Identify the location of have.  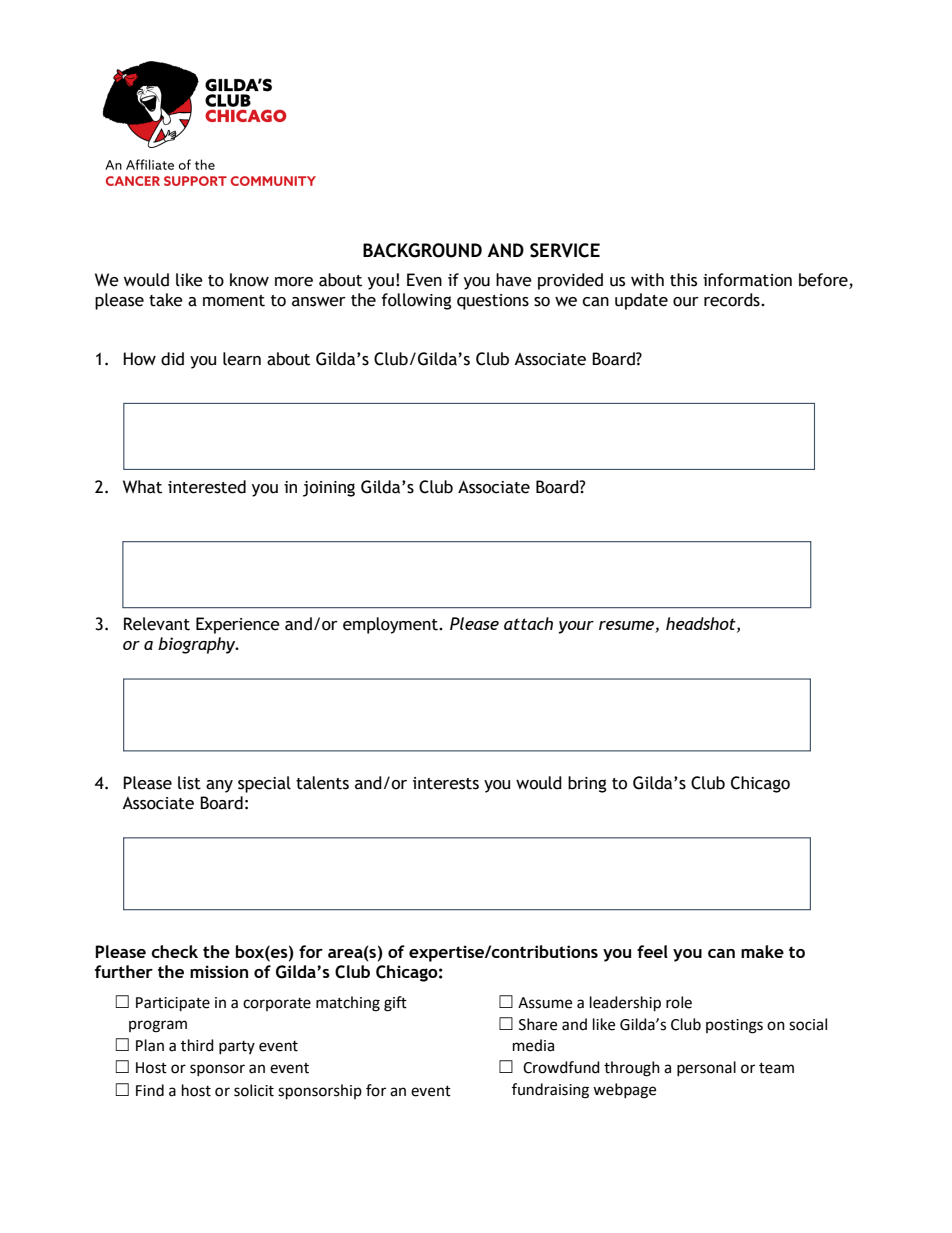
(514, 280).
